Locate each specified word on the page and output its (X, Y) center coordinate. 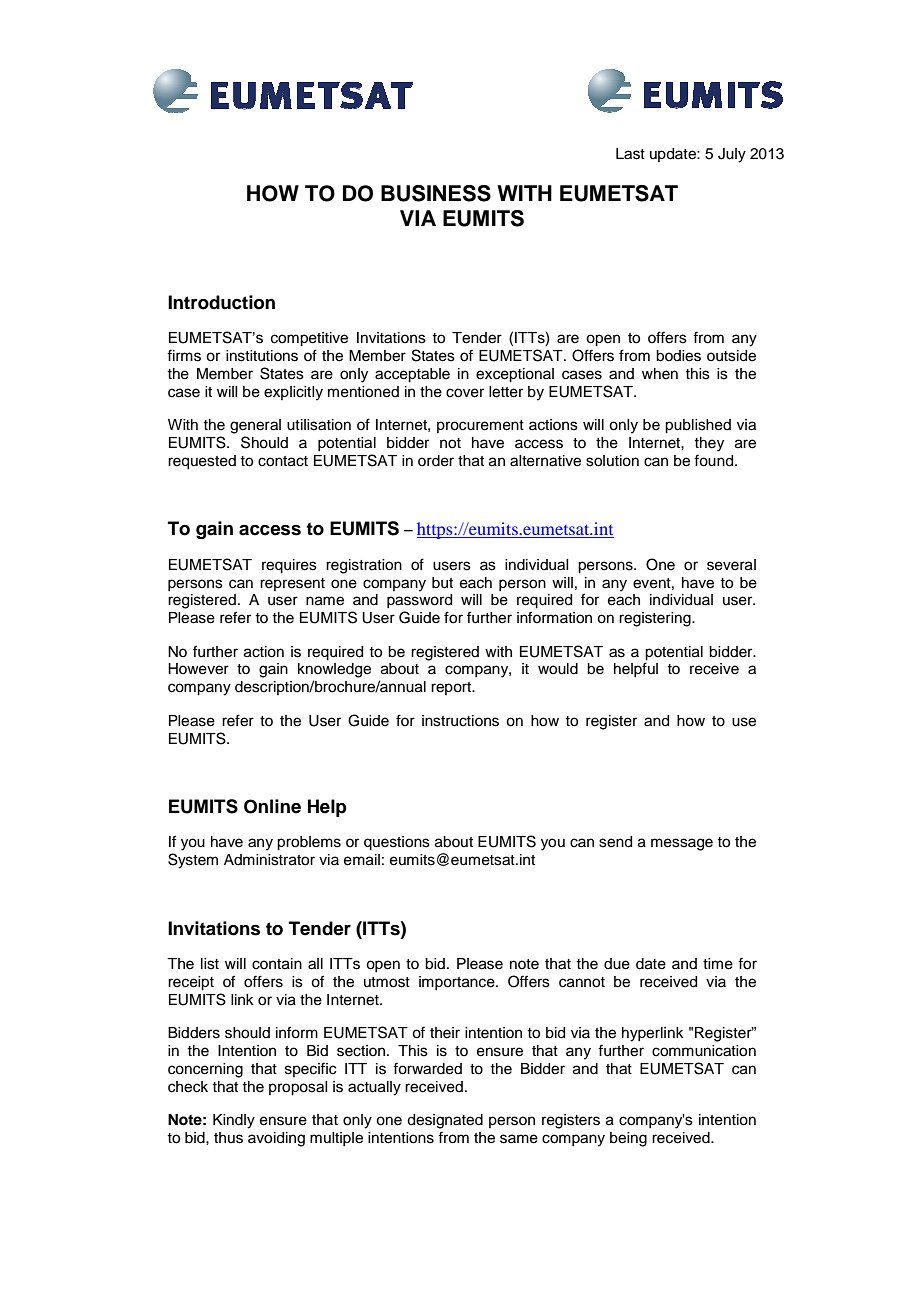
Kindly (234, 1121)
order (436, 461)
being (628, 1139)
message (682, 844)
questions (397, 843)
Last (630, 154)
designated (445, 1121)
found (715, 460)
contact (283, 461)
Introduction (221, 302)
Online (272, 806)
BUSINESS (436, 193)
